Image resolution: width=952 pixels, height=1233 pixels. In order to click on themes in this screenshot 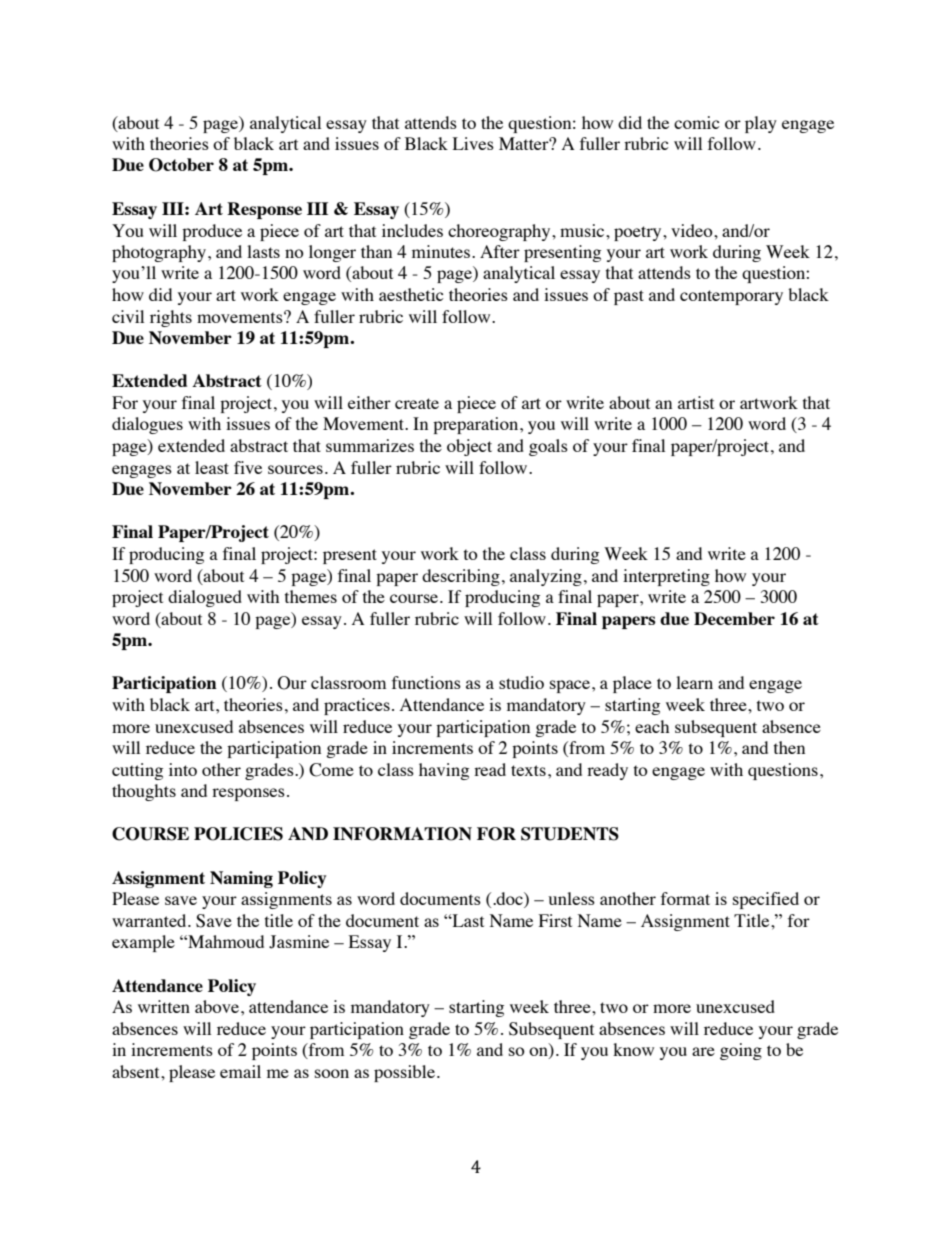, I will do `click(311, 596)`.
